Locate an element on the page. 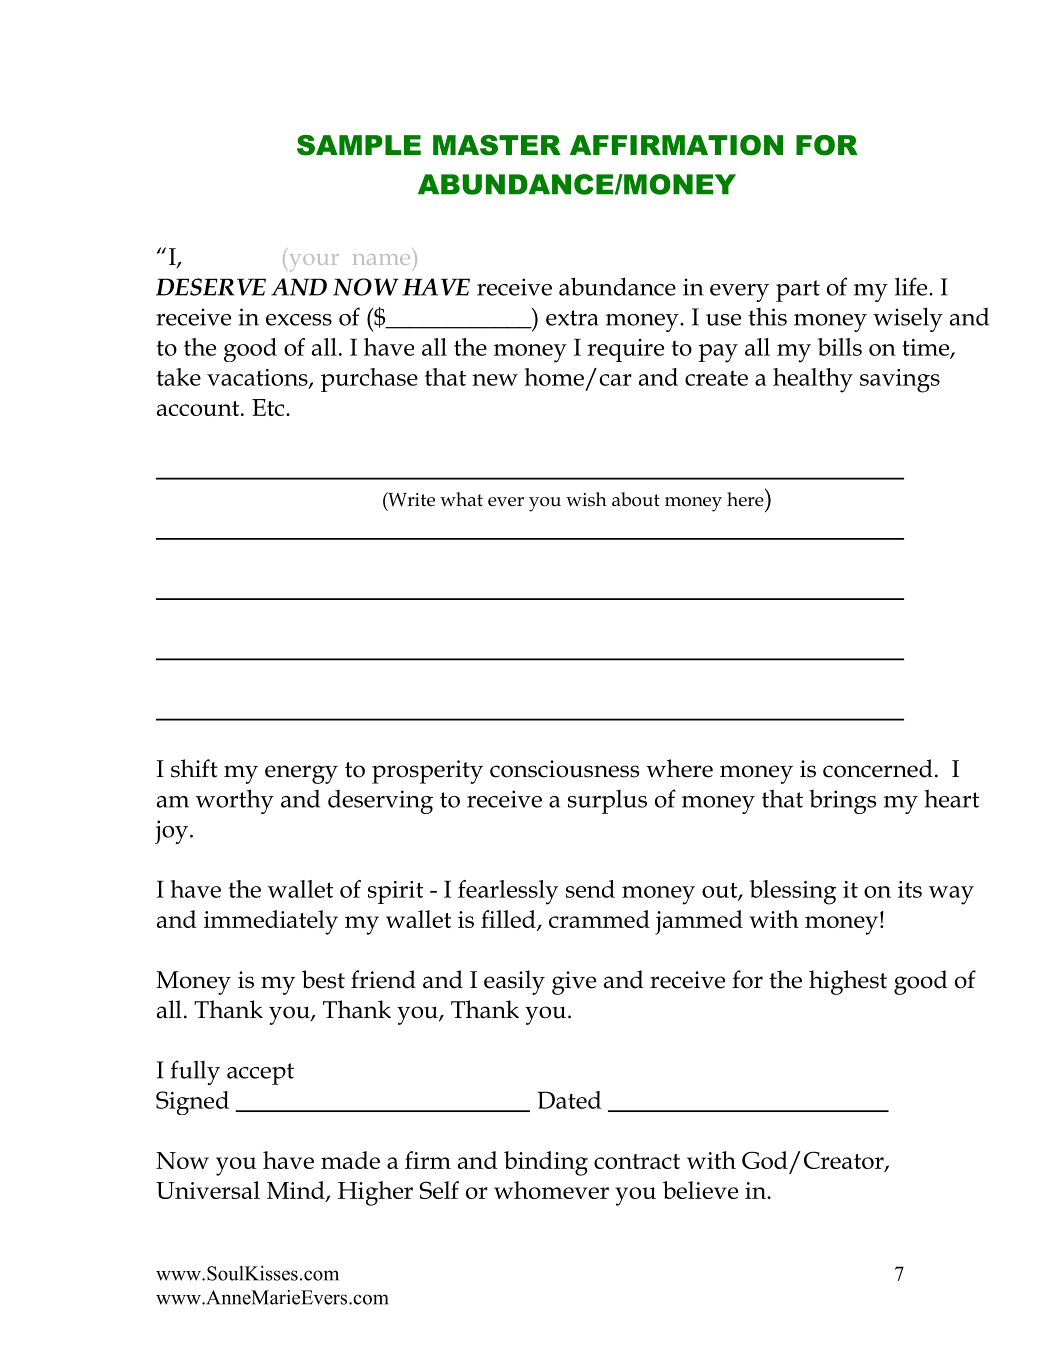 This page has height=1371, width=1060. Etc is located at coordinates (269, 407).
